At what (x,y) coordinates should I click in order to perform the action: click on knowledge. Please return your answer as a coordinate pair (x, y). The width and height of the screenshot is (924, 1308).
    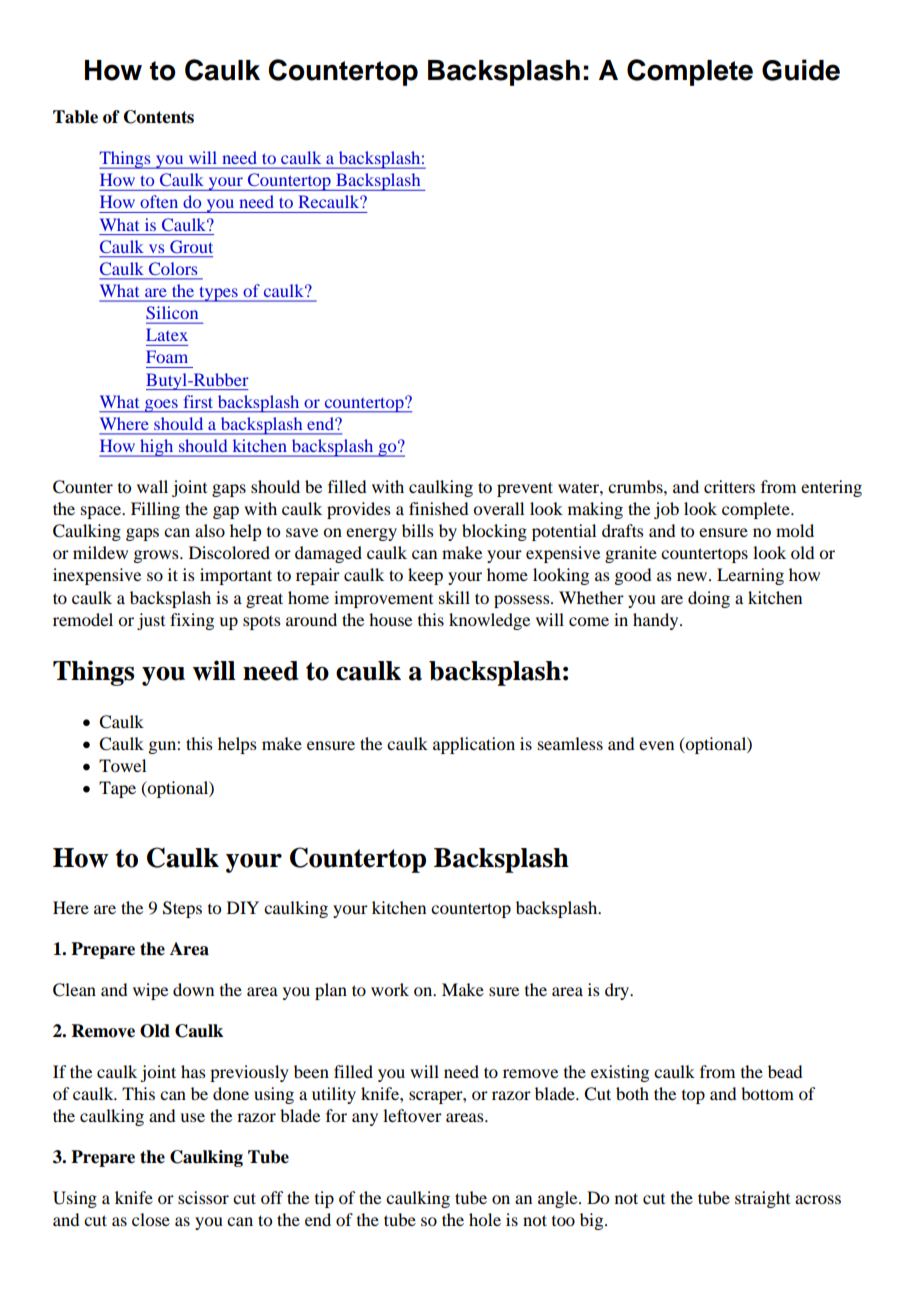
    Looking at the image, I should click on (489, 621).
